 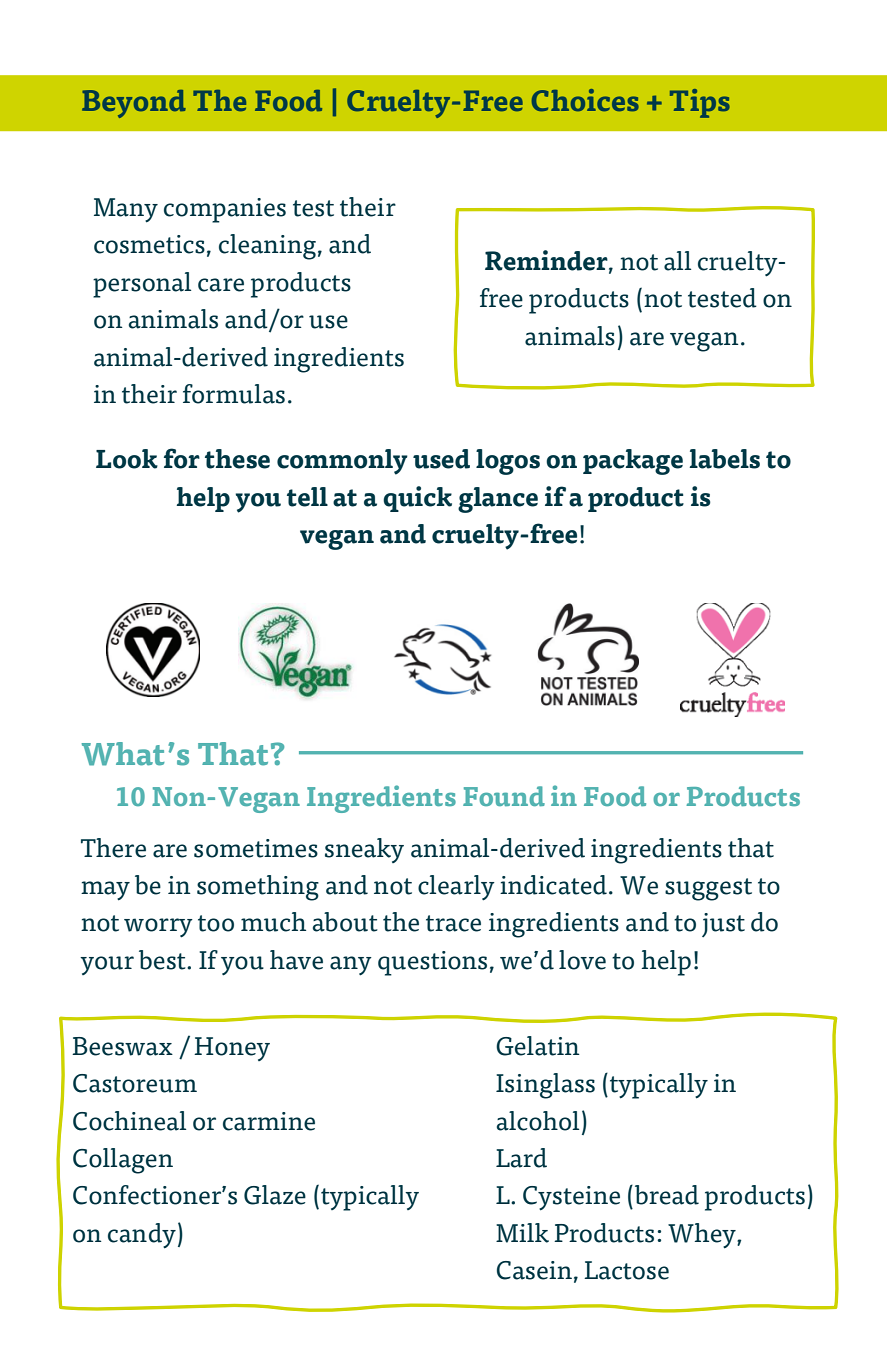 What do you see at coordinates (134, 104) in the screenshot?
I see `Beyond` at bounding box center [134, 104].
